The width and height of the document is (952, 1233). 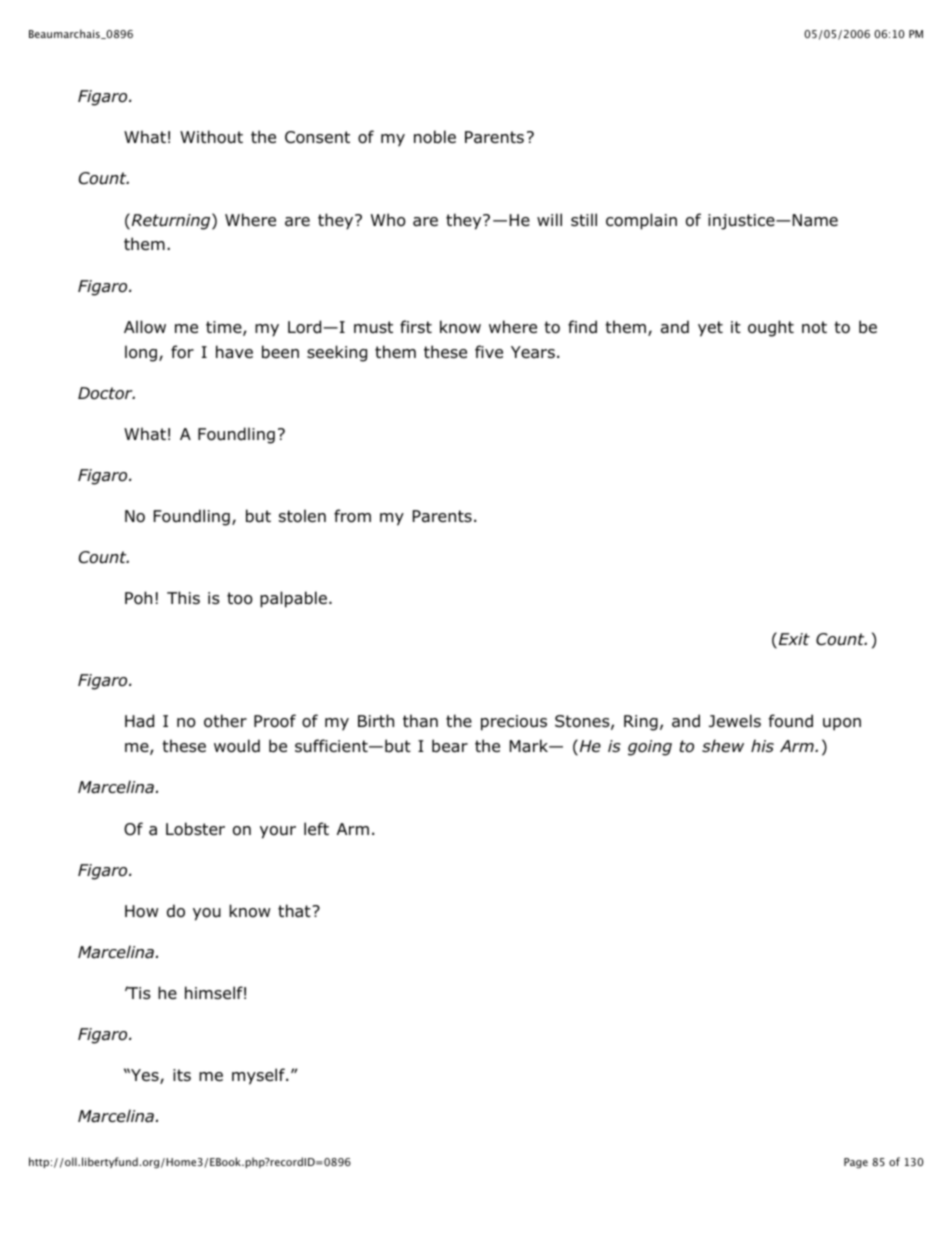 I want to click on Without, so click(x=211, y=137).
